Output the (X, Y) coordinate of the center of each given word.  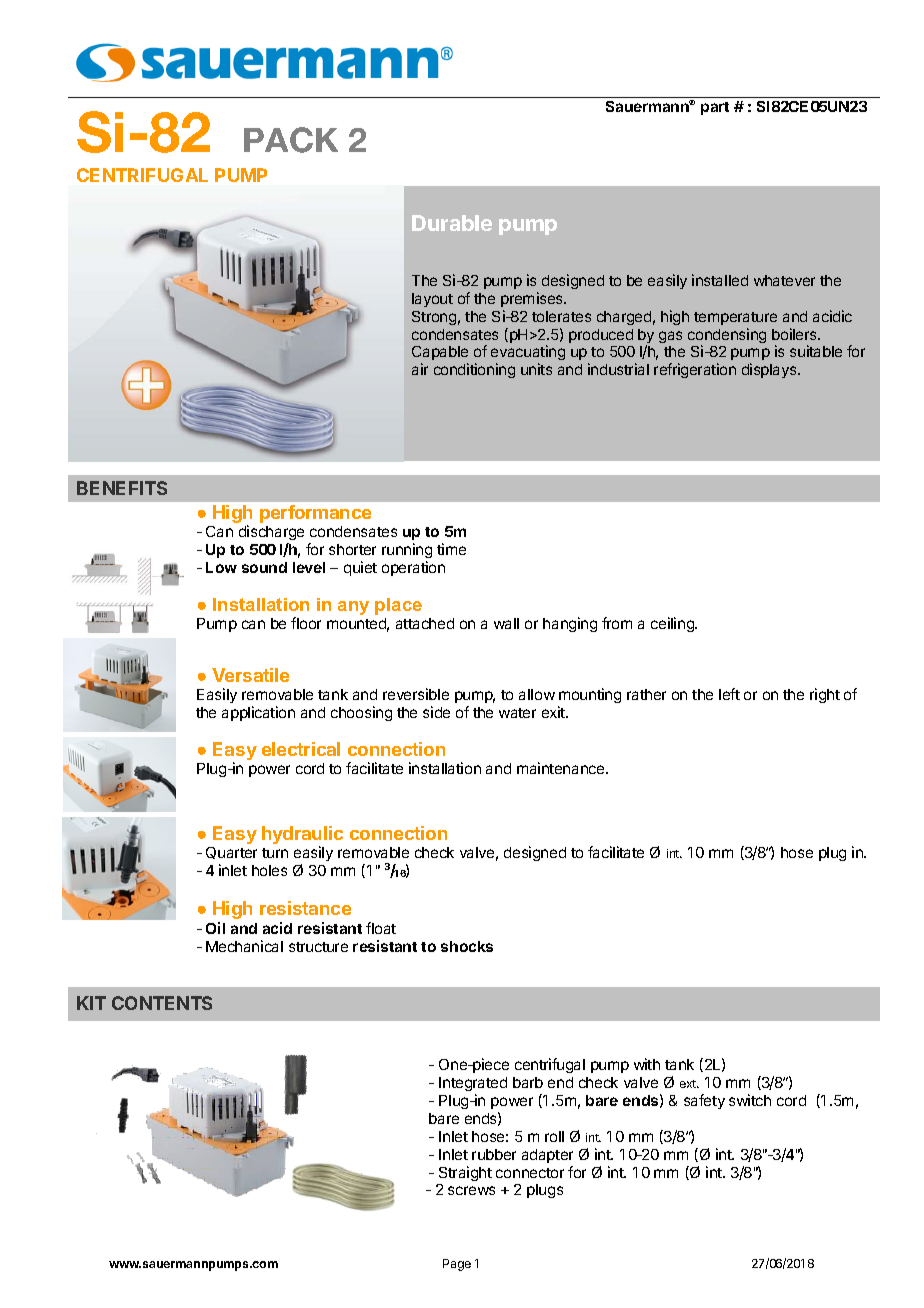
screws (471, 1190)
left (729, 694)
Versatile (250, 675)
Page (457, 1265)
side (436, 712)
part (715, 108)
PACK (291, 140)
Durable (452, 223)
